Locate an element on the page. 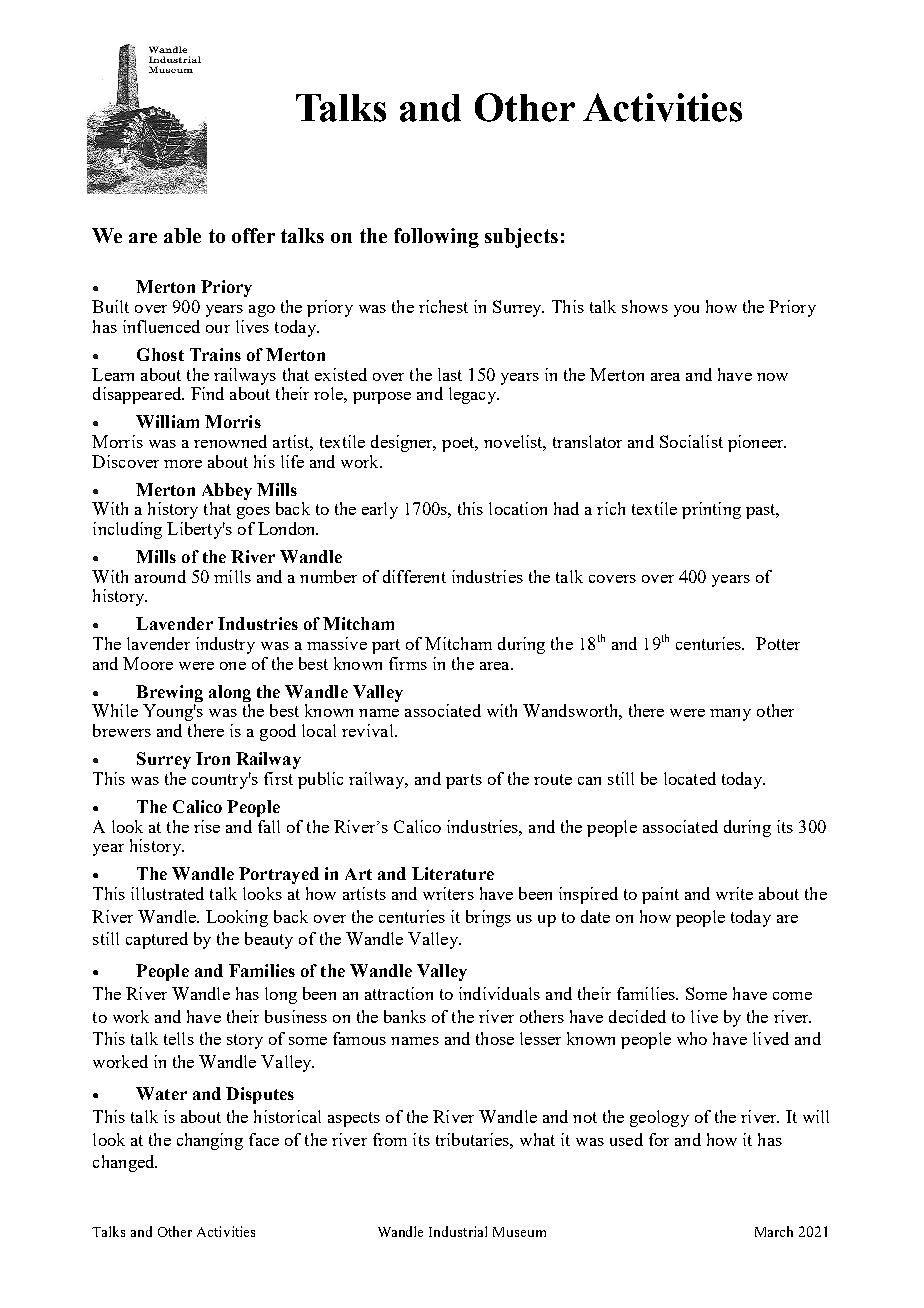 Image resolution: width=924 pixels, height=1308 pixels. shows is located at coordinates (645, 306).
